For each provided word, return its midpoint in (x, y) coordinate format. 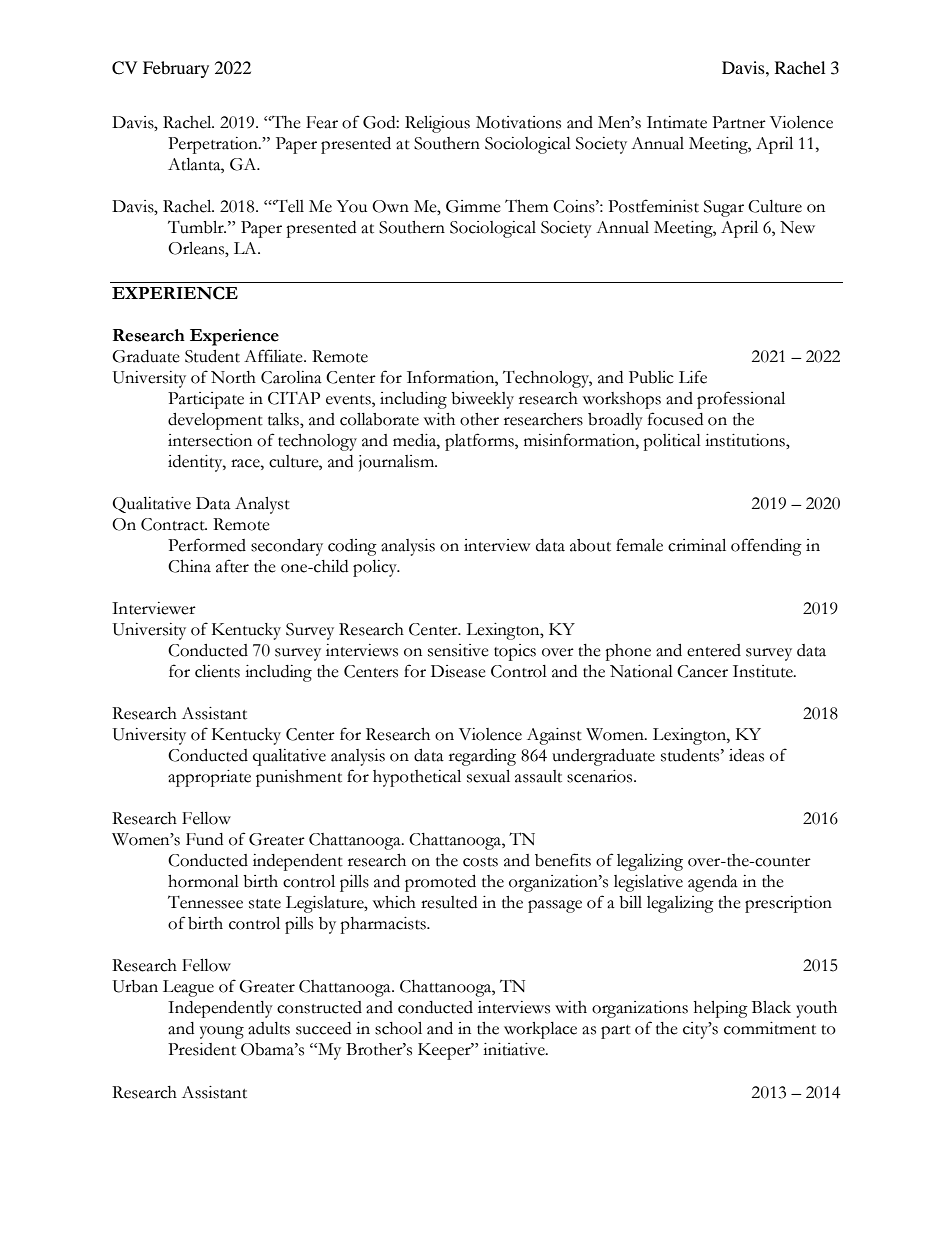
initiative (515, 1049)
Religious (437, 124)
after (232, 566)
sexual (488, 776)
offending (766, 547)
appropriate (209, 778)
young (222, 1032)
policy (376, 568)
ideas (746, 755)
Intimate (677, 122)
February (176, 69)
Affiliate (274, 356)
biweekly (482, 400)
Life (693, 377)
